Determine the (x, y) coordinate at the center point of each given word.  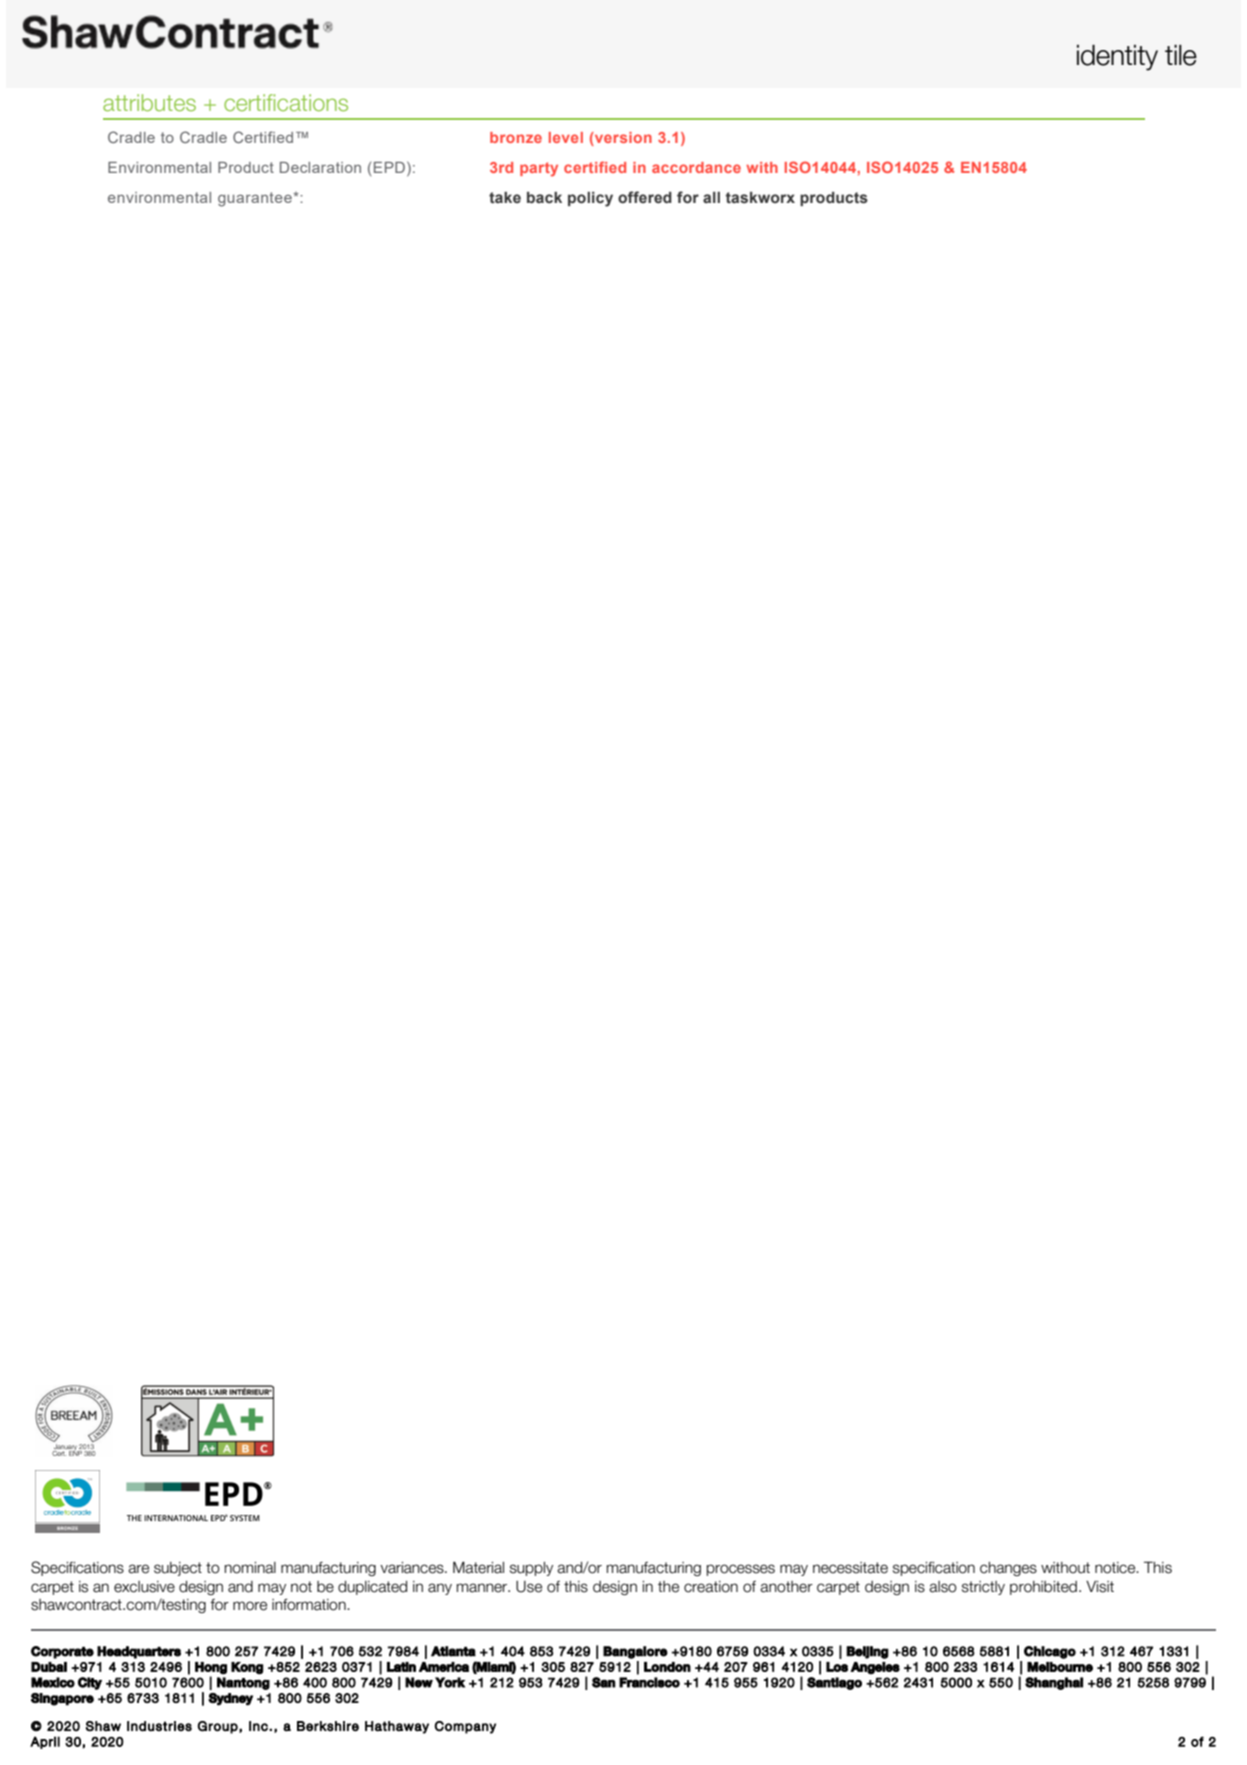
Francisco (649, 1682)
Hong (211, 1668)
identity (1117, 58)
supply (531, 1569)
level (566, 137)
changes (1008, 1569)
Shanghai (1054, 1683)
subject (178, 1569)
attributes (149, 102)
